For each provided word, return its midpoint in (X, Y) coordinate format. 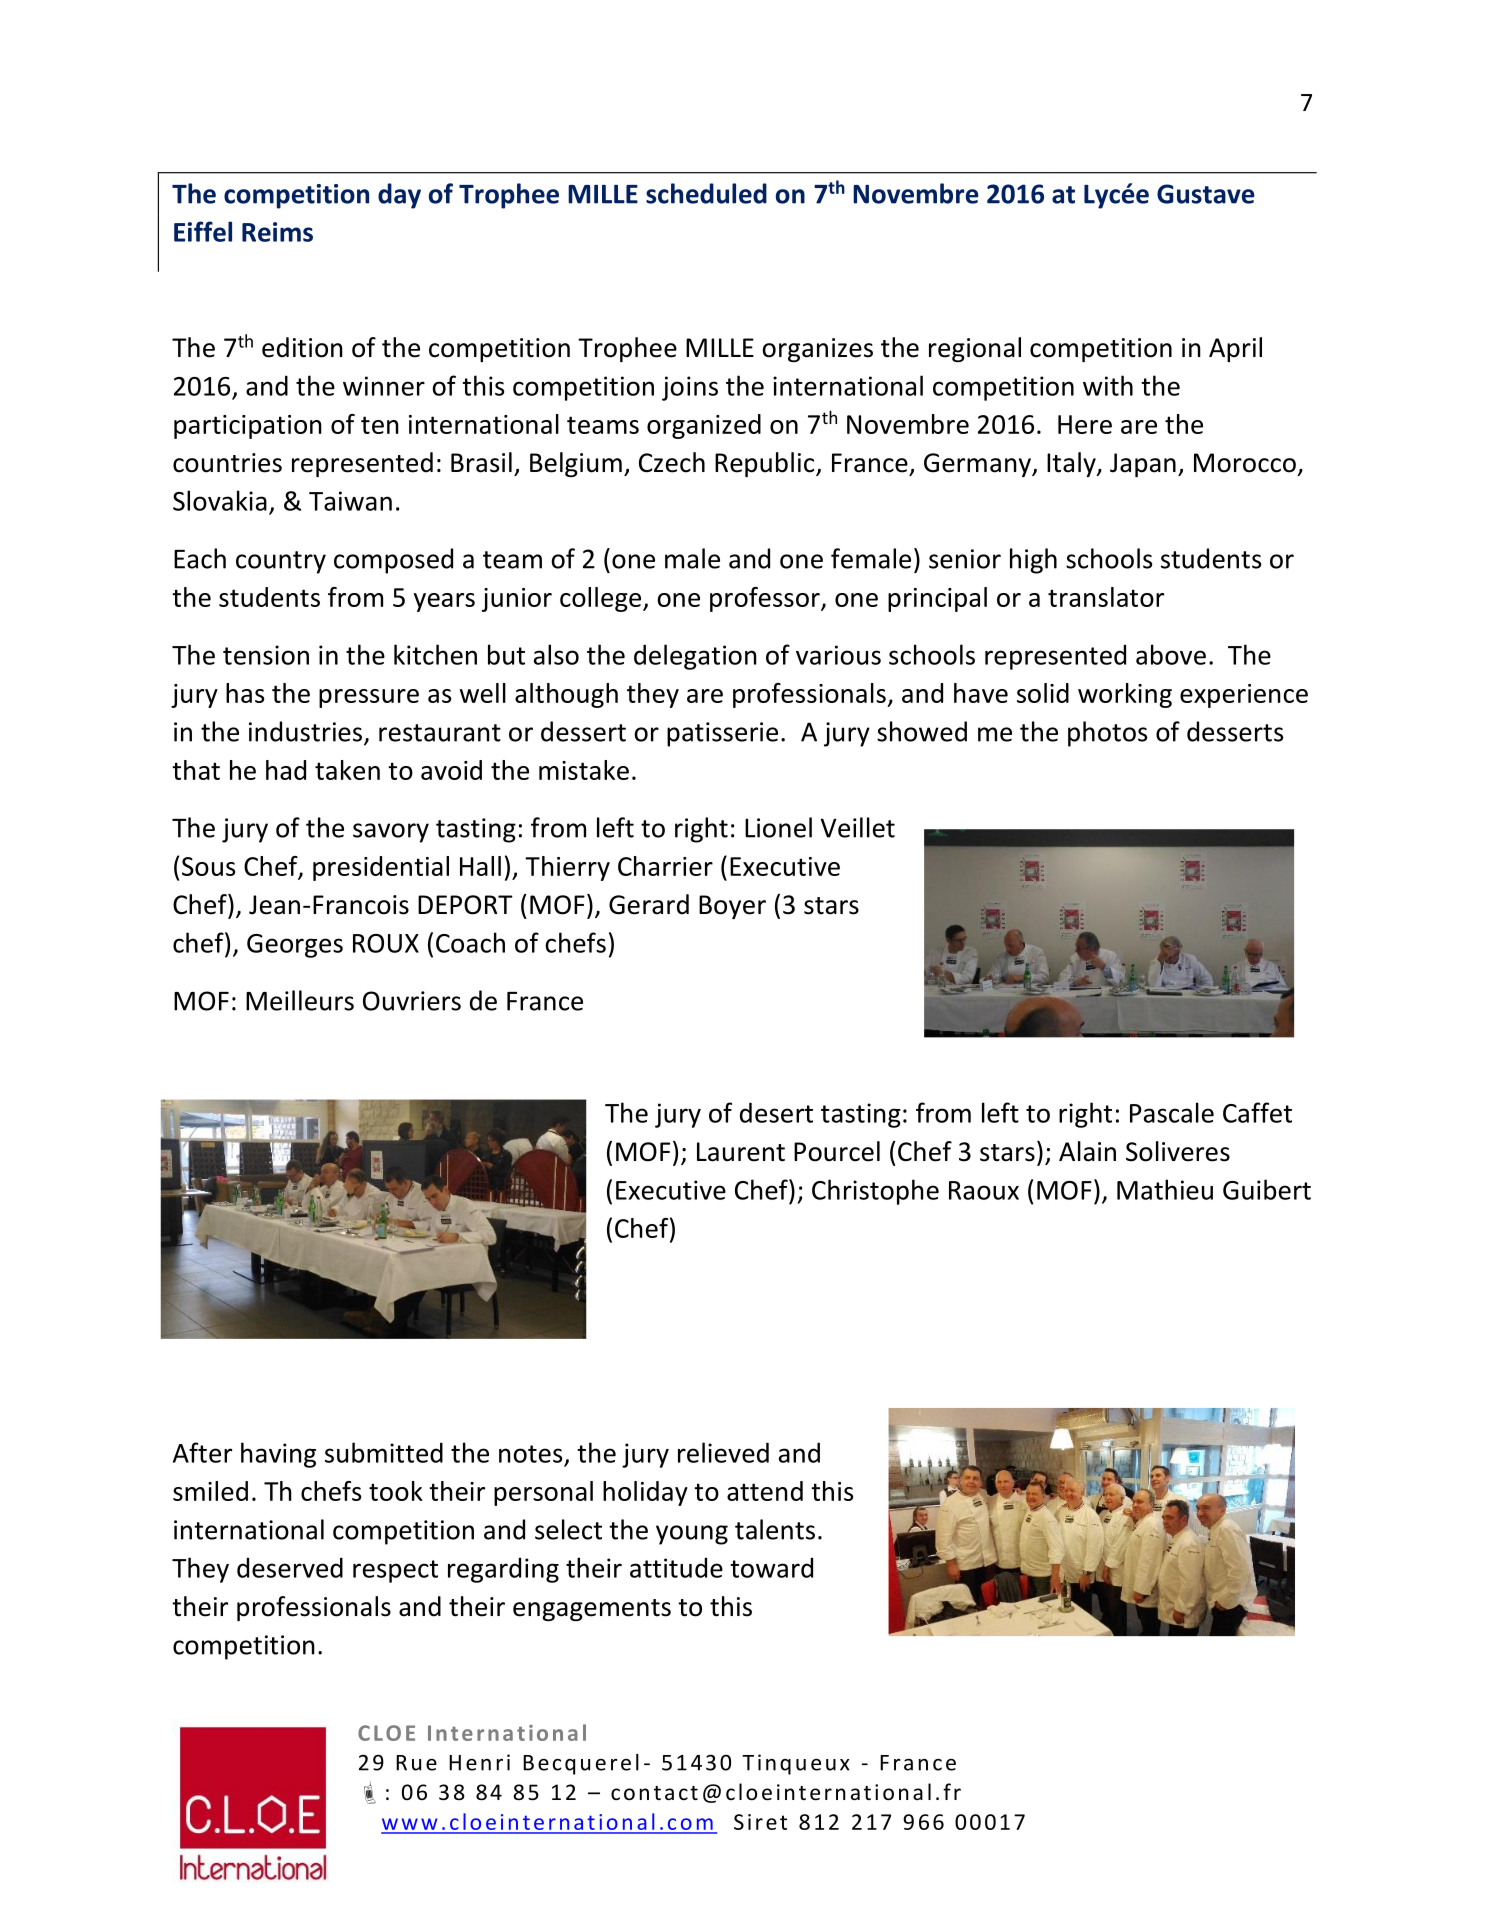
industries (307, 732)
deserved (290, 1567)
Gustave (1206, 194)
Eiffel (203, 231)
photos (1107, 734)
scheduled (706, 193)
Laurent (741, 1152)
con (630, 1794)
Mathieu (1165, 1189)
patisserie (722, 734)
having (278, 1455)
